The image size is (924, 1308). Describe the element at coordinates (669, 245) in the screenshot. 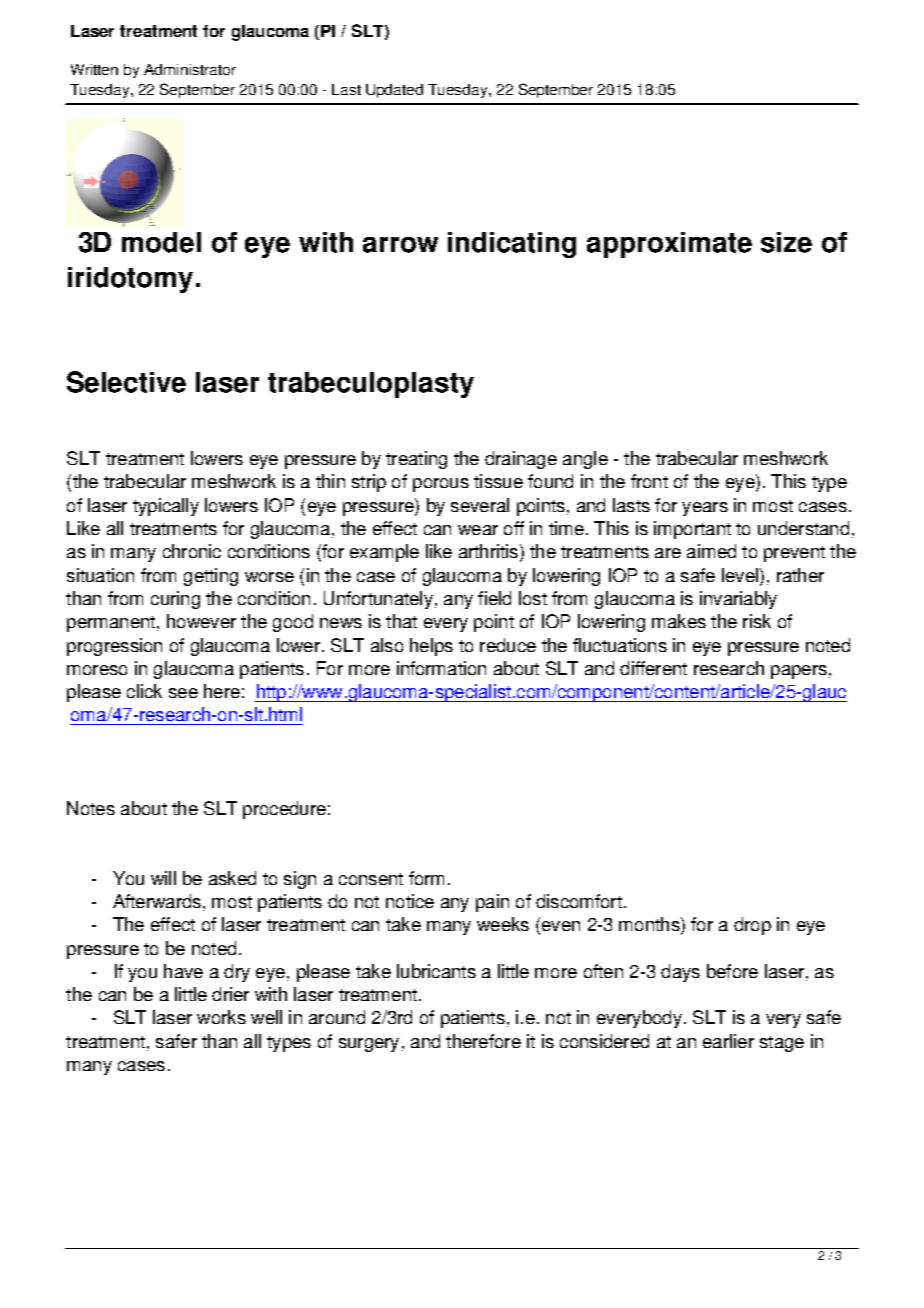

I see `approximate` at that location.
